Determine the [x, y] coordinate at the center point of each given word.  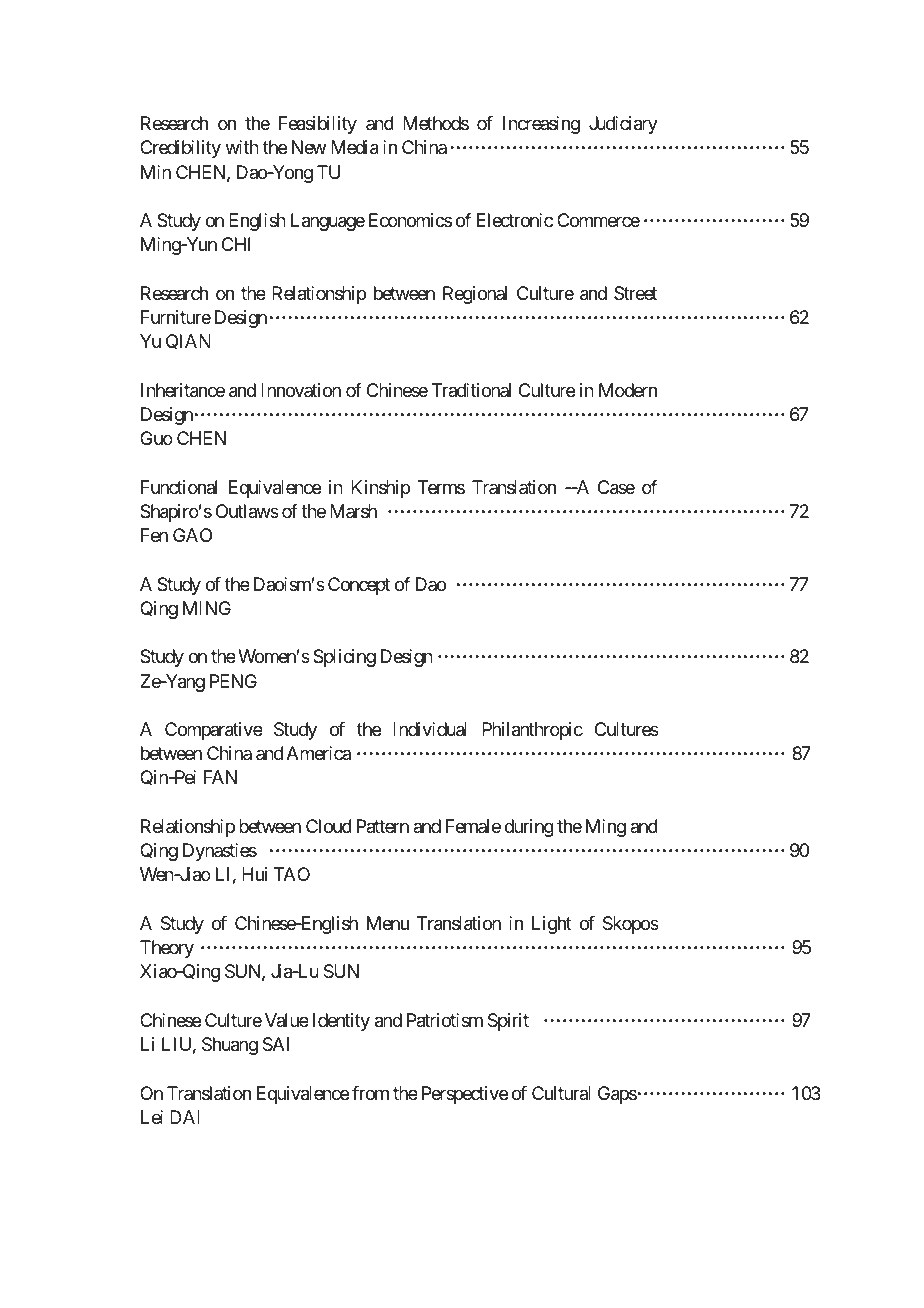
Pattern [383, 826]
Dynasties [220, 852]
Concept [359, 586]
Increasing [541, 125]
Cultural [561, 1093]
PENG [233, 681]
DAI [185, 1117]
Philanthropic [532, 731]
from [370, 1093]
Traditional [471, 390]
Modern [628, 390]
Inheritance [183, 390]
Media [355, 147]
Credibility [180, 149]
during [529, 828]
